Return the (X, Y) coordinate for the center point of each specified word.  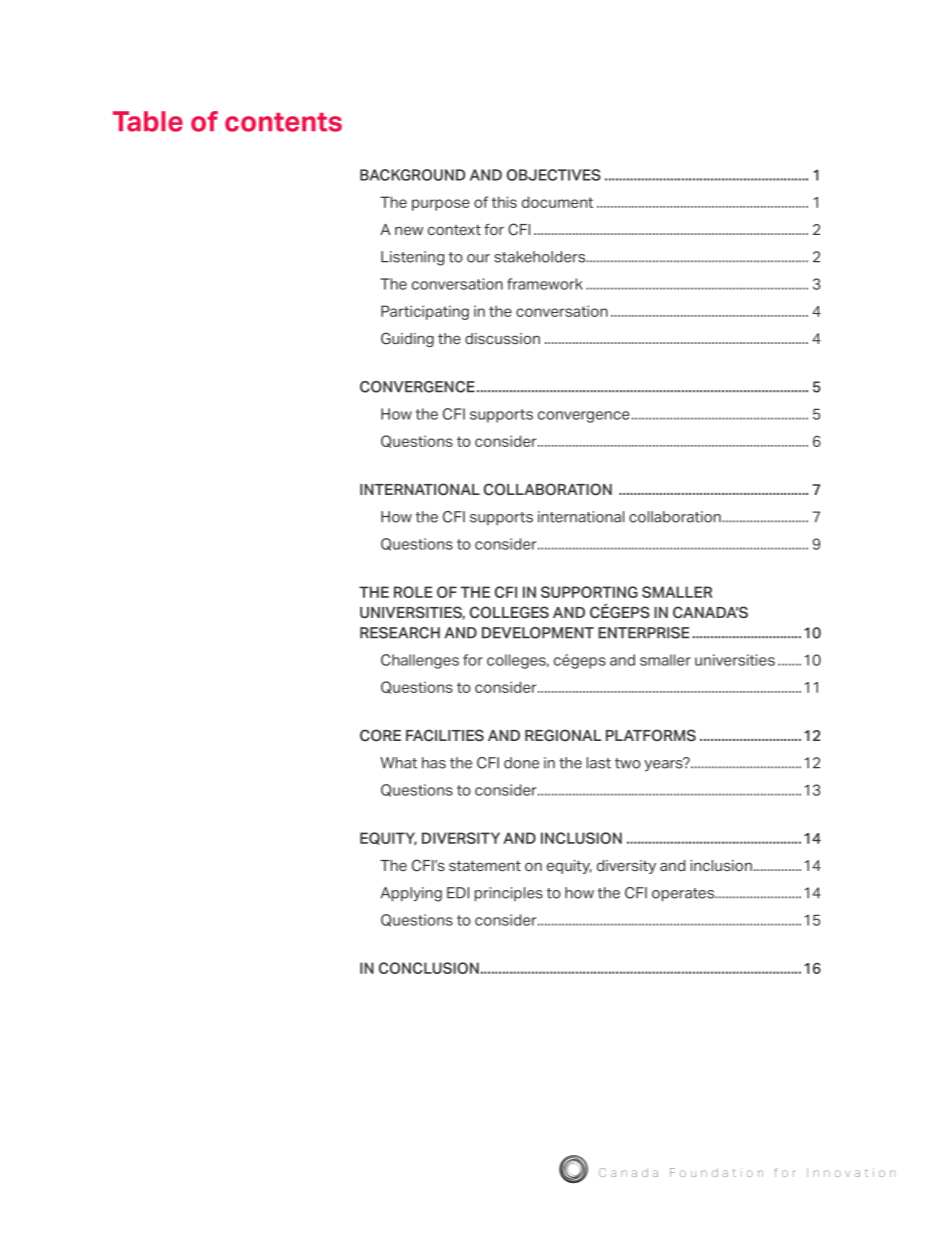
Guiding (407, 339)
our (478, 258)
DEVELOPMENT (538, 633)
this (504, 202)
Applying (411, 894)
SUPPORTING (589, 592)
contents (283, 122)
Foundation (716, 1172)
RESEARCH (400, 633)
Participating (425, 312)
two (628, 763)
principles (509, 894)
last (599, 763)
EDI (458, 893)
